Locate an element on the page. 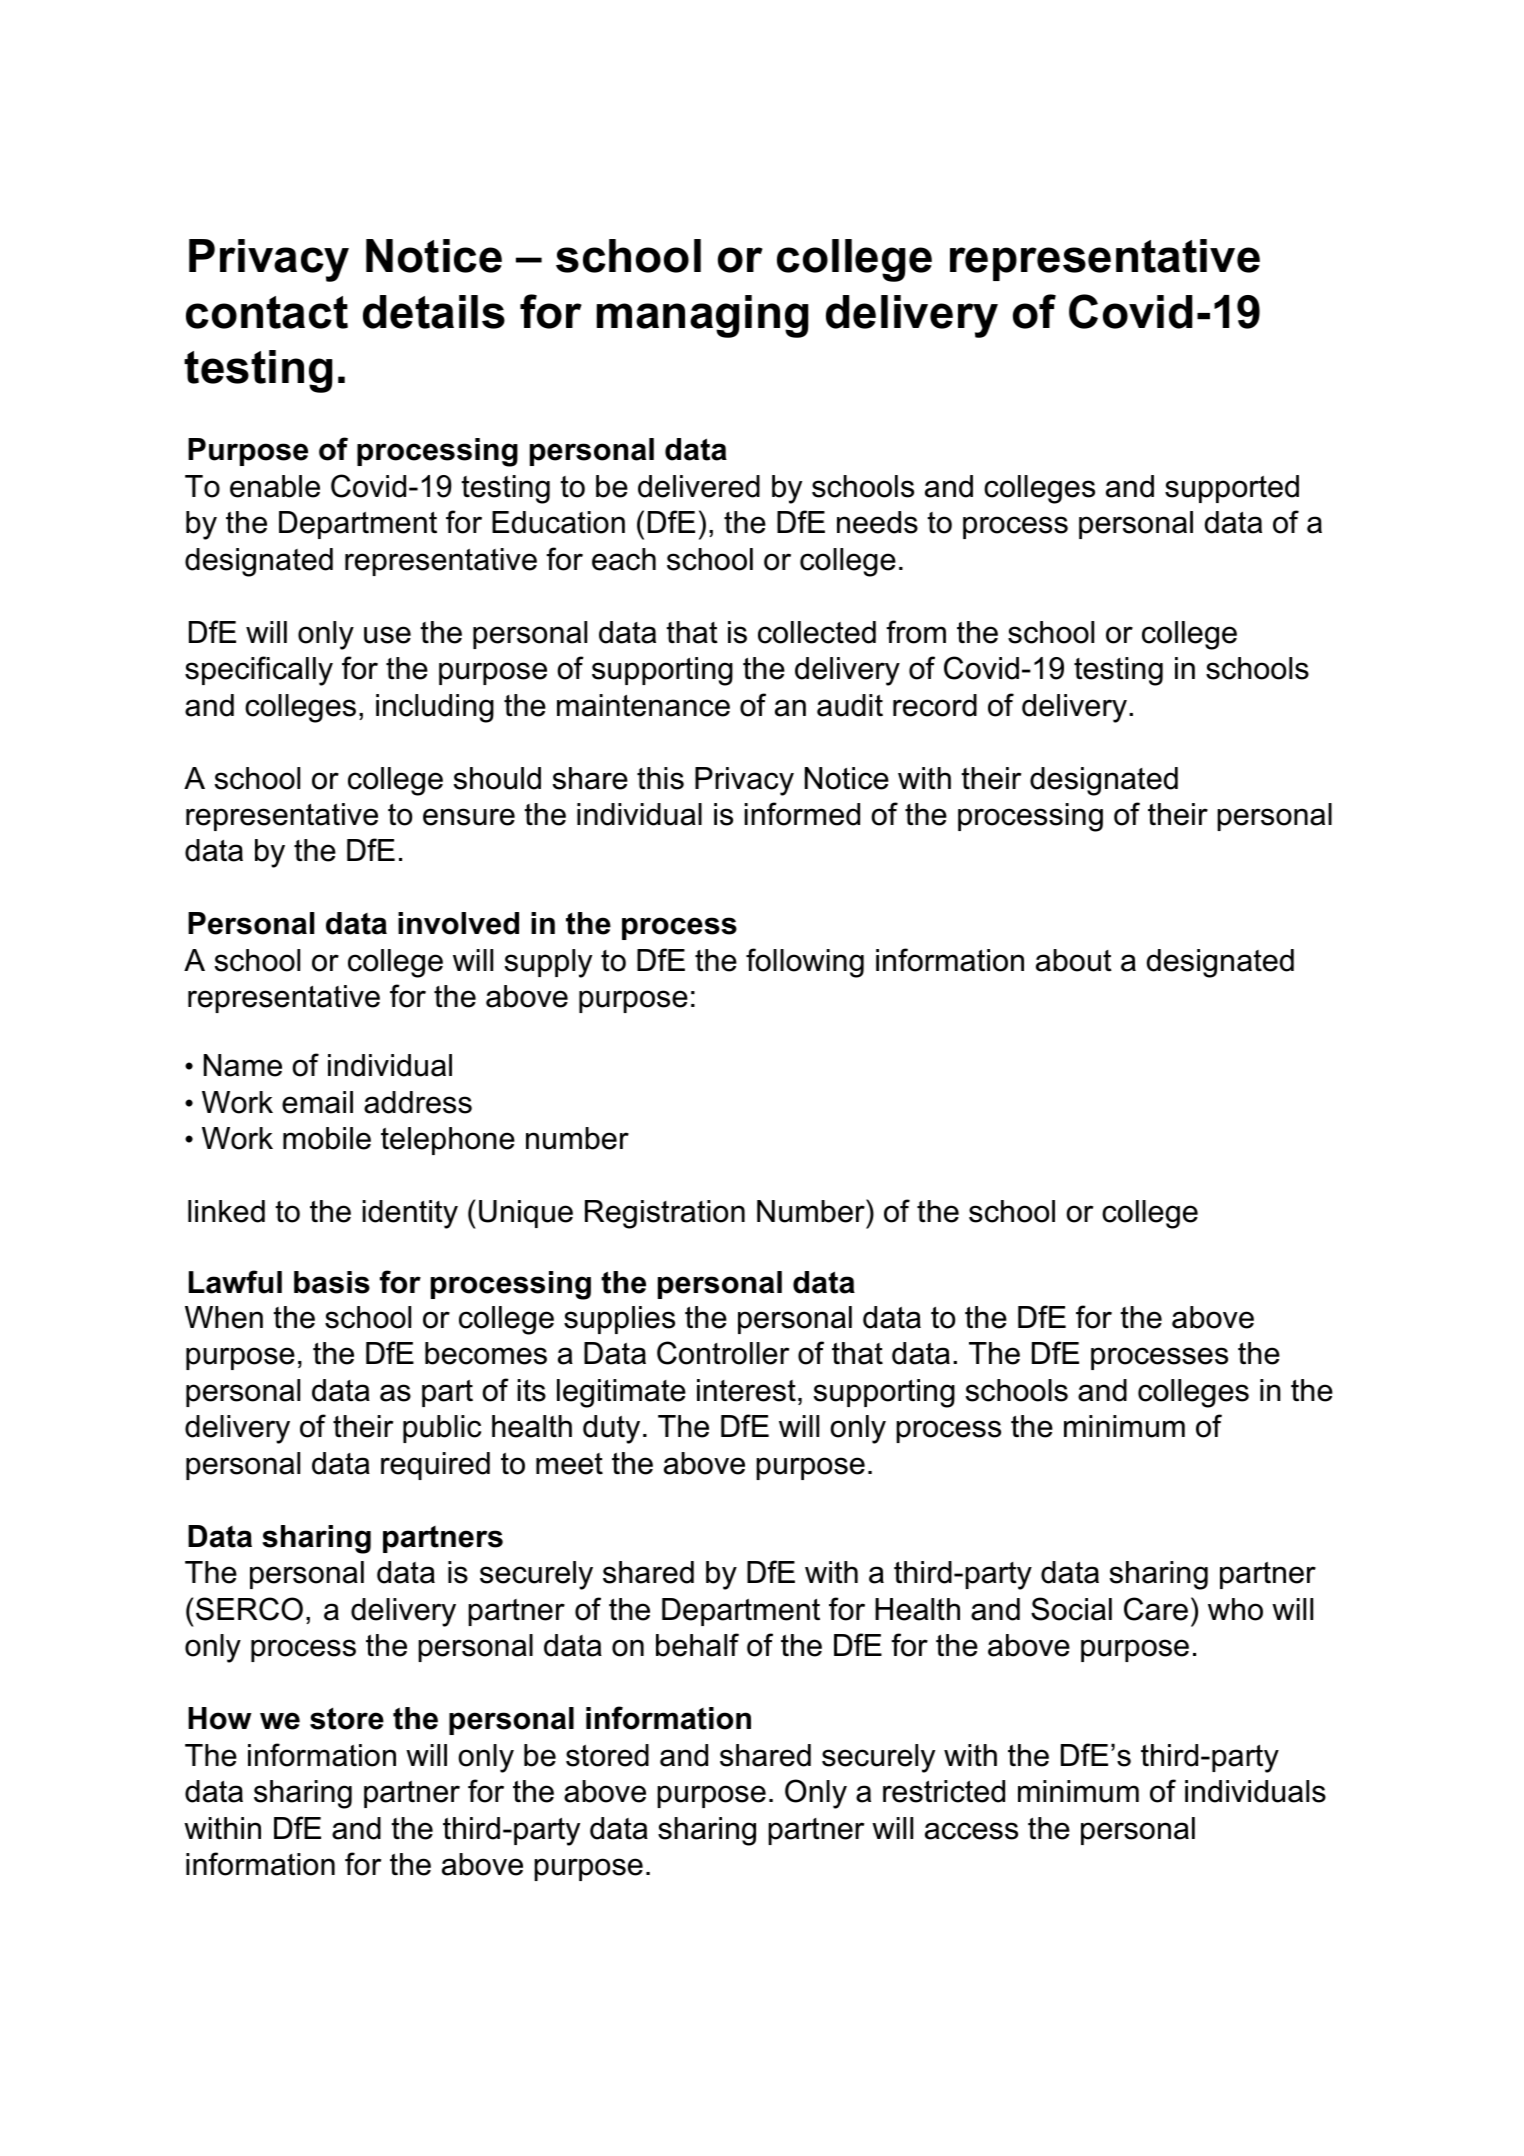 This document has height=2156, width=1524. use is located at coordinates (387, 635).
